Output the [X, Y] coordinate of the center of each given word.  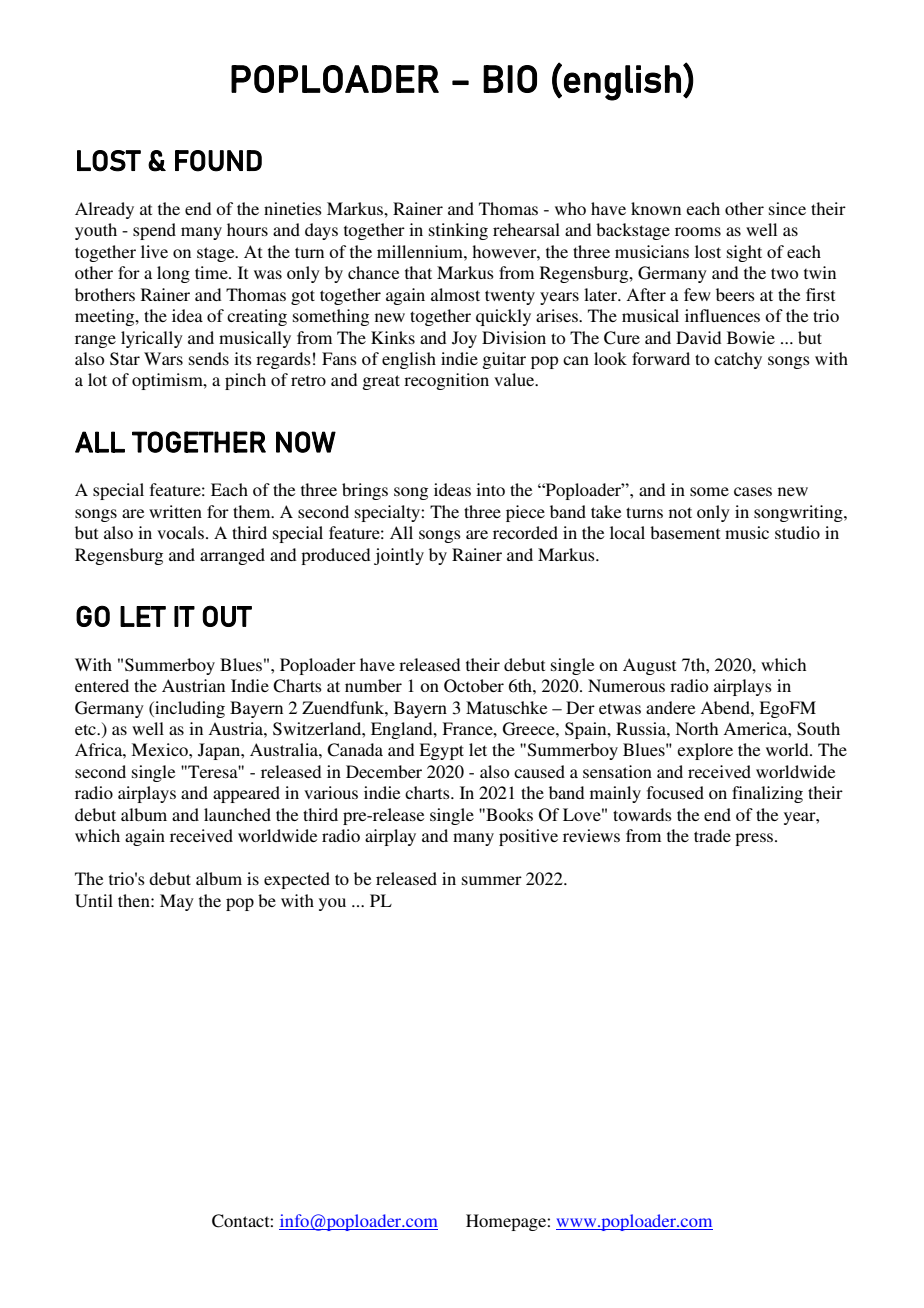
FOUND [218, 161]
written [175, 511]
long [173, 274]
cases [753, 491]
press [755, 839]
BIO [510, 79]
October [474, 686]
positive [528, 837]
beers [735, 294]
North [696, 728]
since [787, 208]
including [189, 709]
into [490, 489]
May [177, 902]
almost [455, 294]
